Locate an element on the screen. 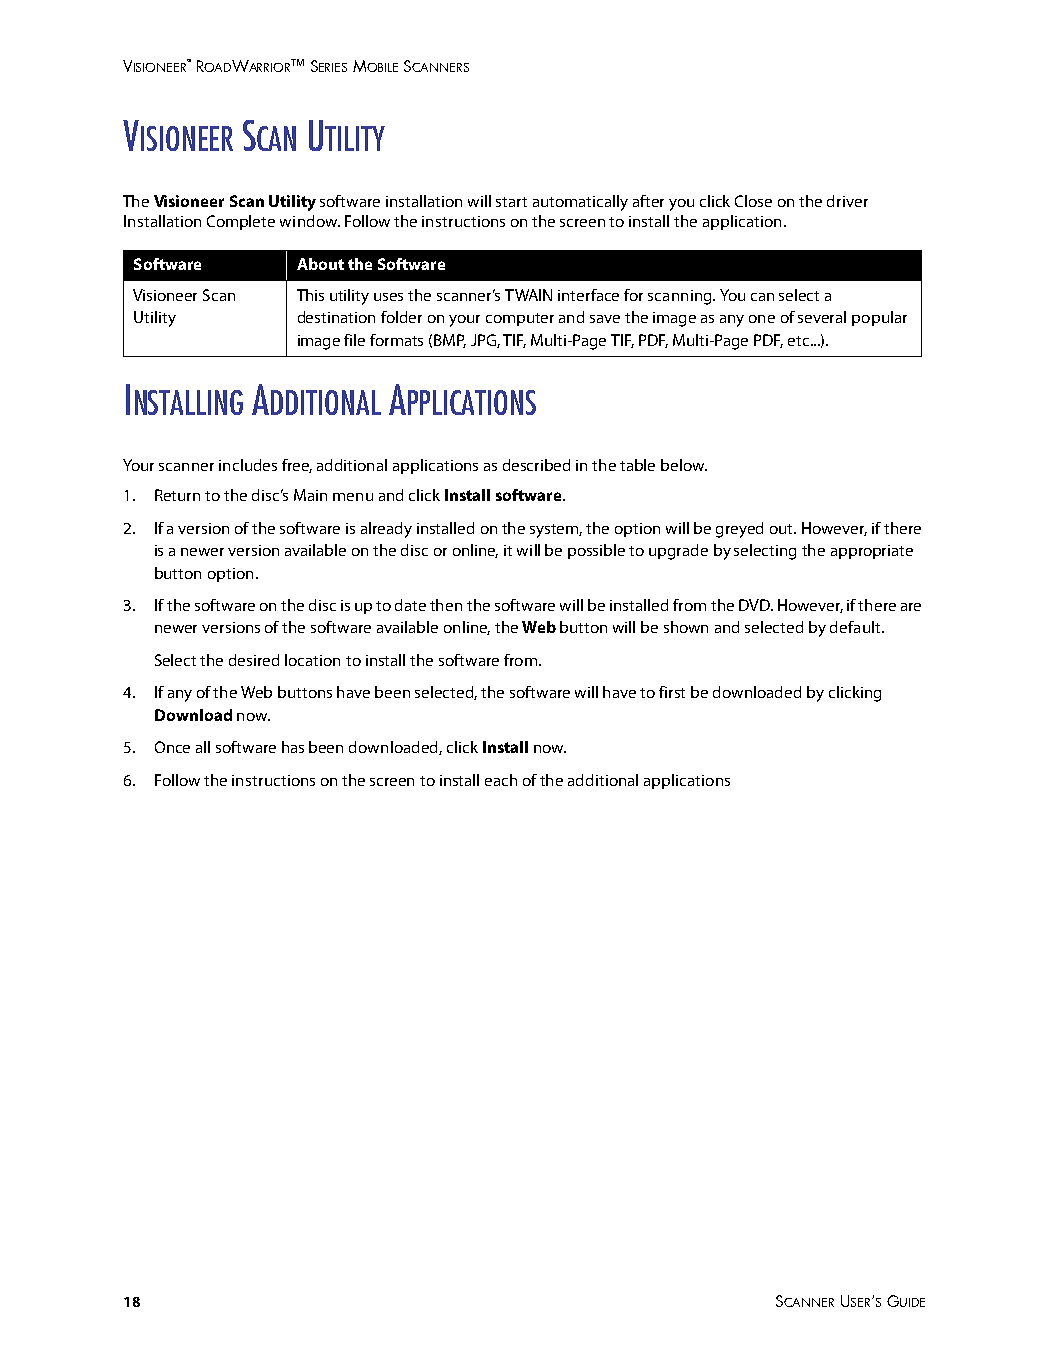  etc is located at coordinates (800, 341).
